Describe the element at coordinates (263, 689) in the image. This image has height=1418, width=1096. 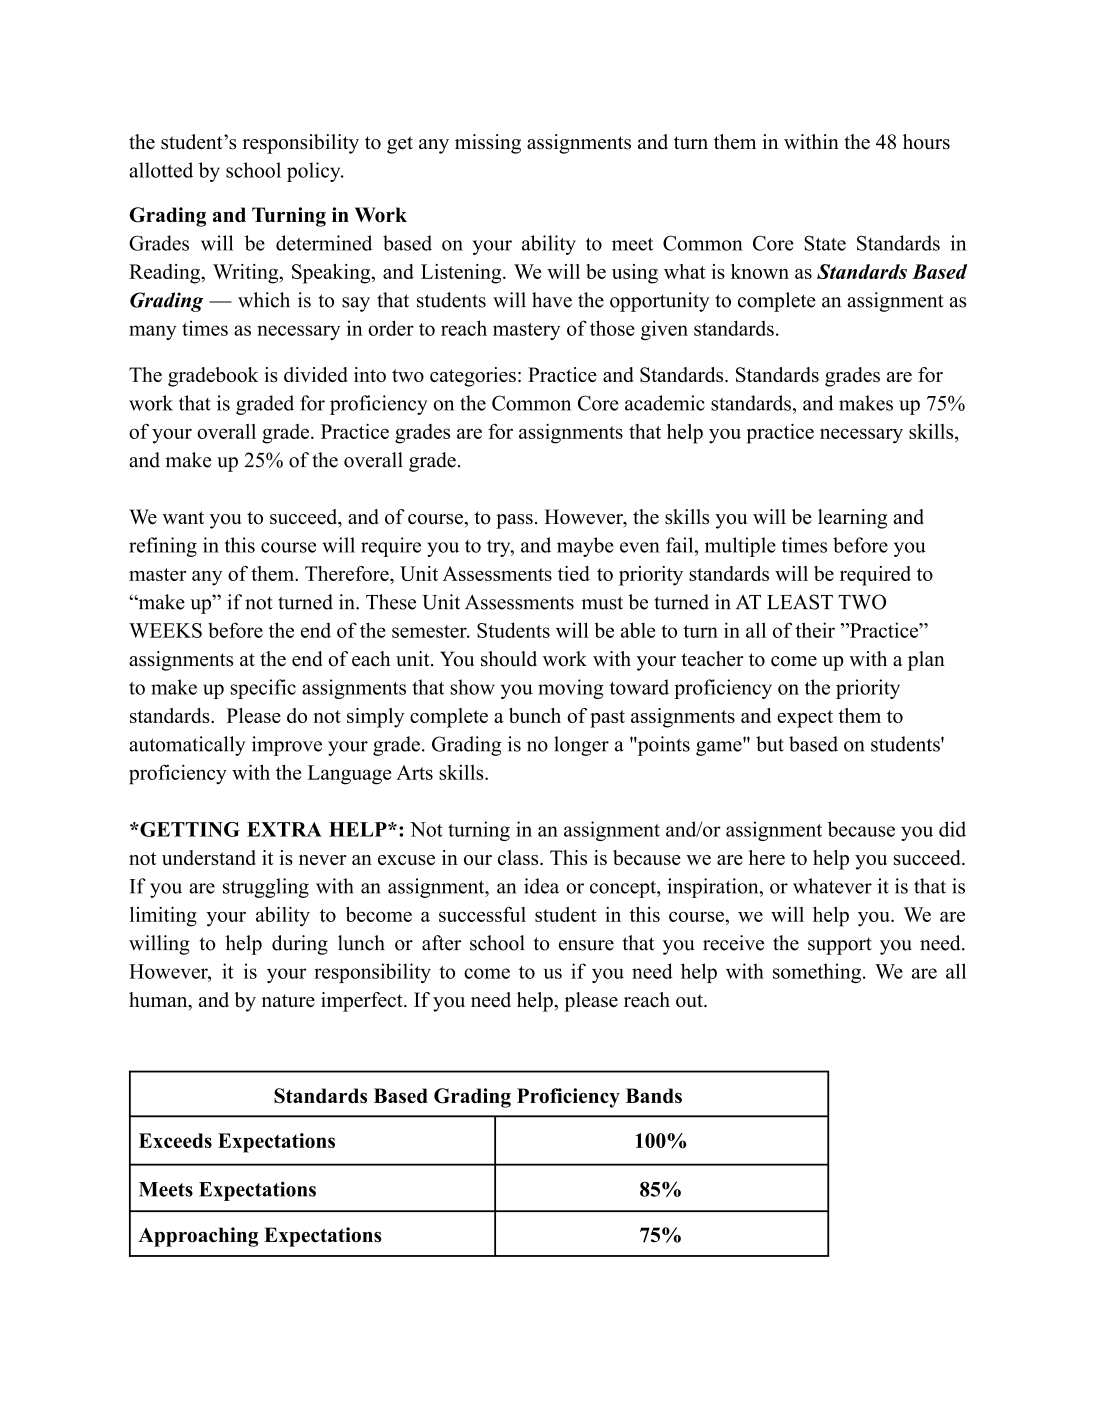
I see `specific` at that location.
